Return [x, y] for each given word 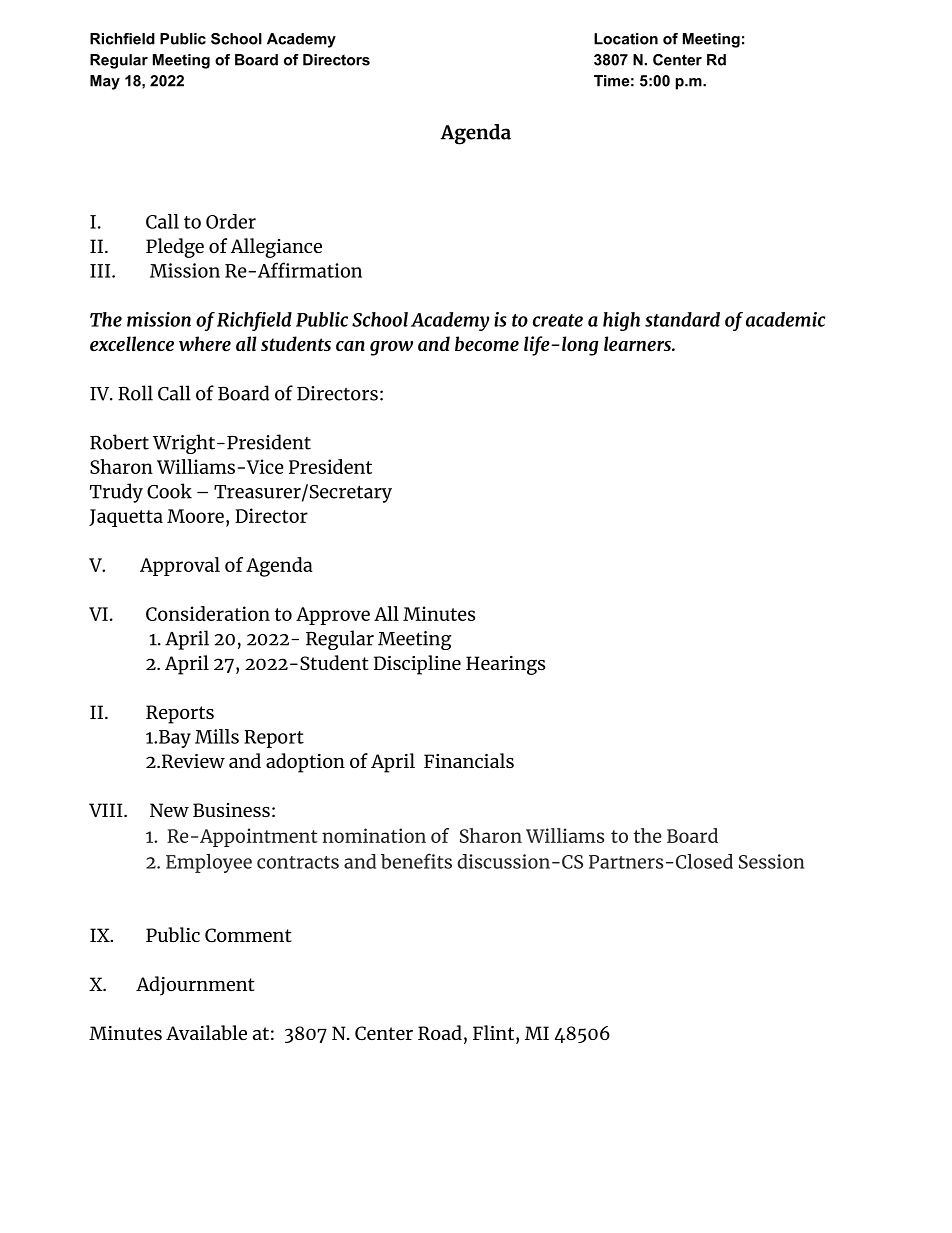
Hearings [506, 665]
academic [786, 319]
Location [626, 39]
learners [638, 344]
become [487, 344]
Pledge [175, 248]
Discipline [417, 665]
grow [391, 348]
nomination [374, 835]
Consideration [208, 613]
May [105, 82]
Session [771, 861]
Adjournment [195, 986]
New [169, 810]
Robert [119, 442]
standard [682, 319]
